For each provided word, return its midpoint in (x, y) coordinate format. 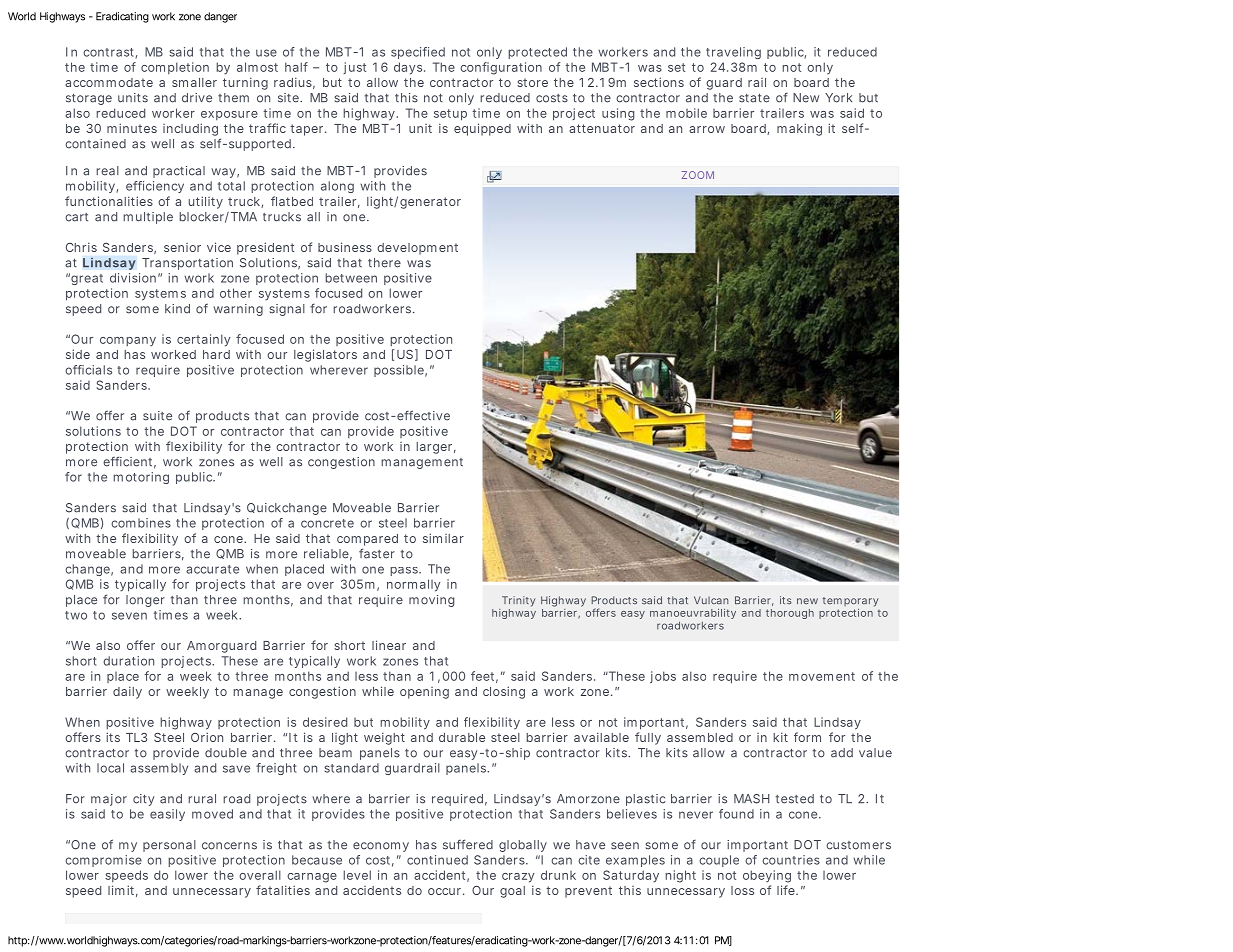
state (754, 98)
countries (791, 860)
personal (169, 846)
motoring (141, 478)
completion (175, 68)
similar (443, 538)
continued (437, 860)
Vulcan (711, 600)
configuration (501, 68)
